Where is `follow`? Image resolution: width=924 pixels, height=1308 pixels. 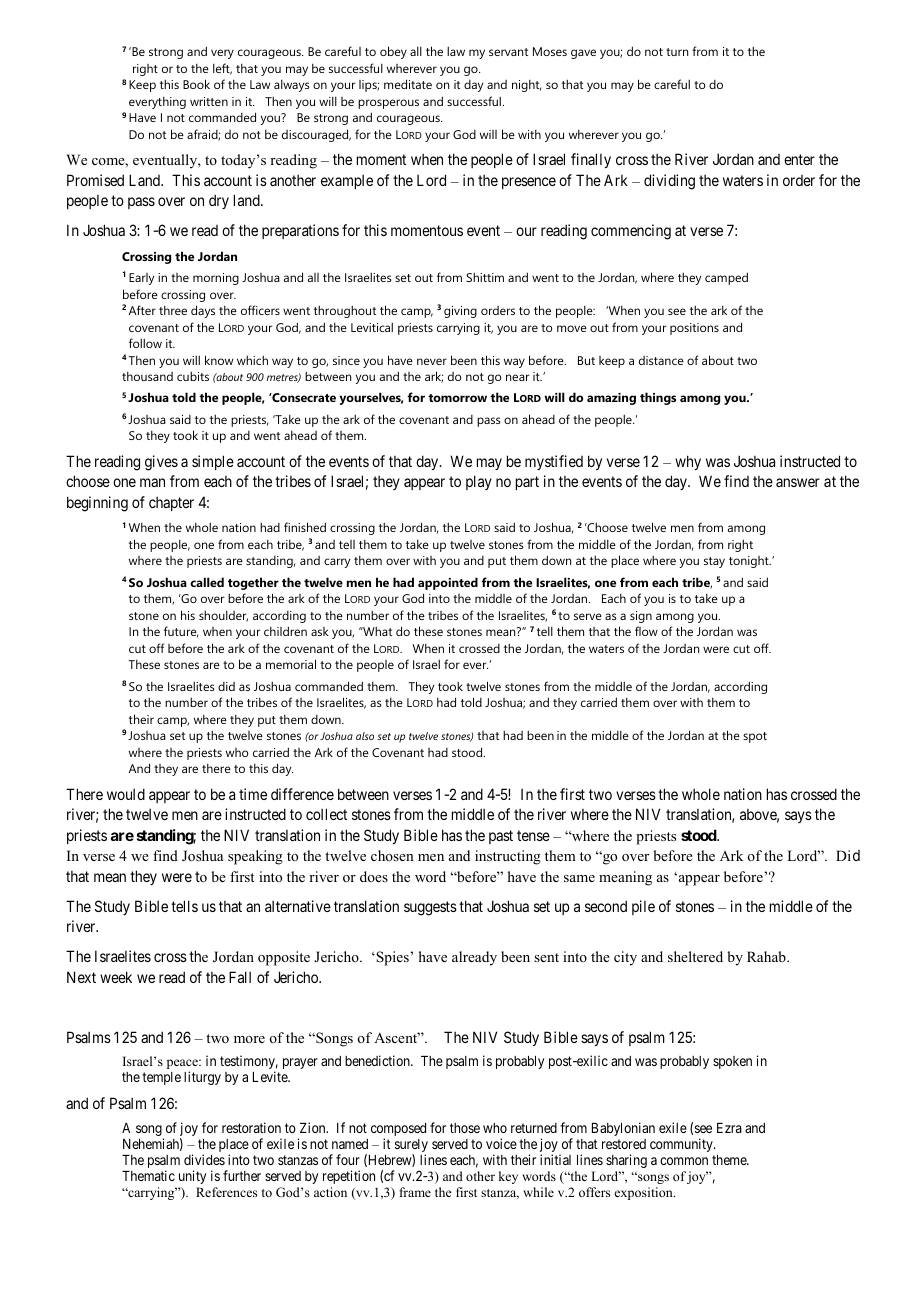
follow is located at coordinates (145, 343).
